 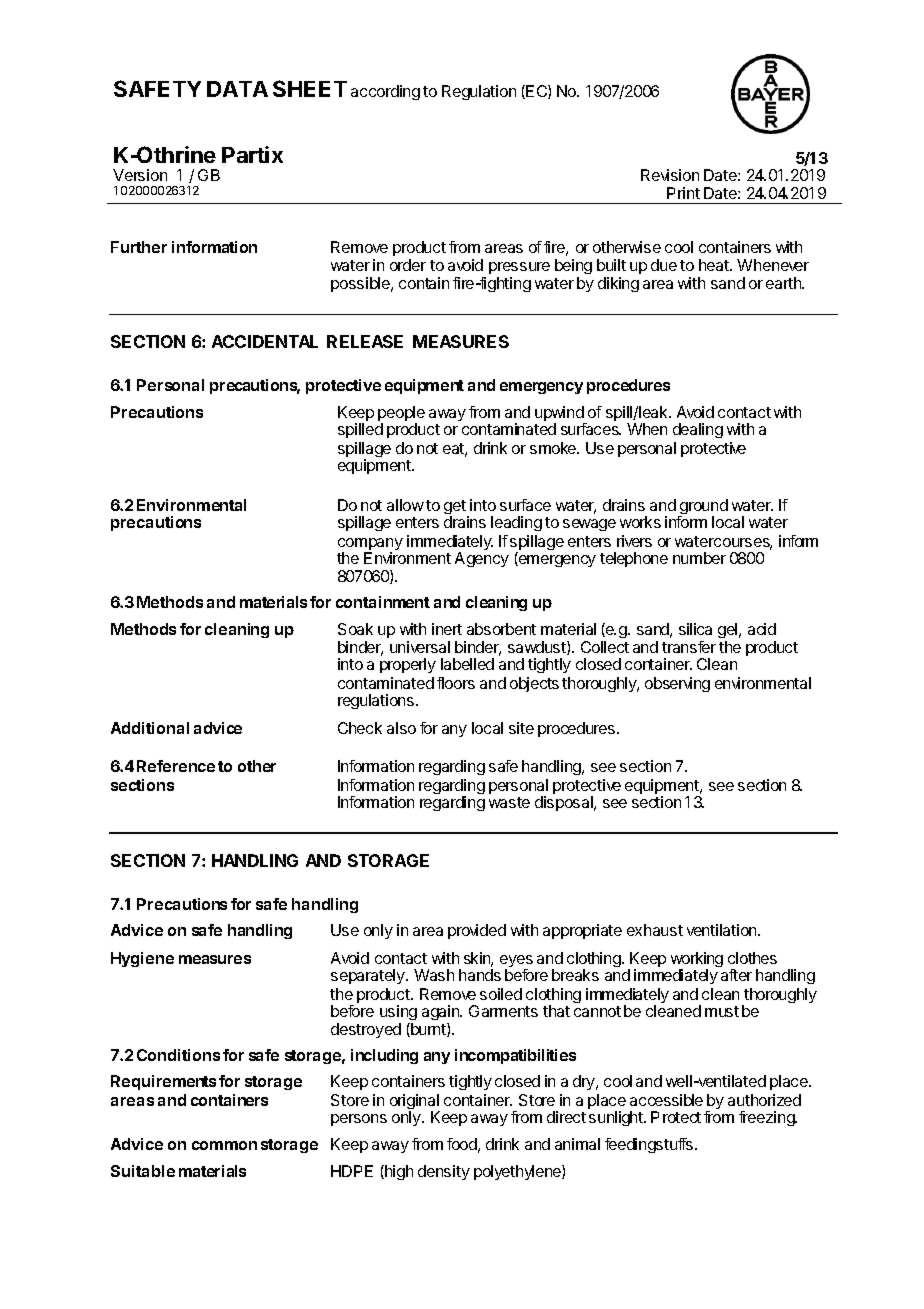 I want to click on common, so click(x=224, y=1145).
